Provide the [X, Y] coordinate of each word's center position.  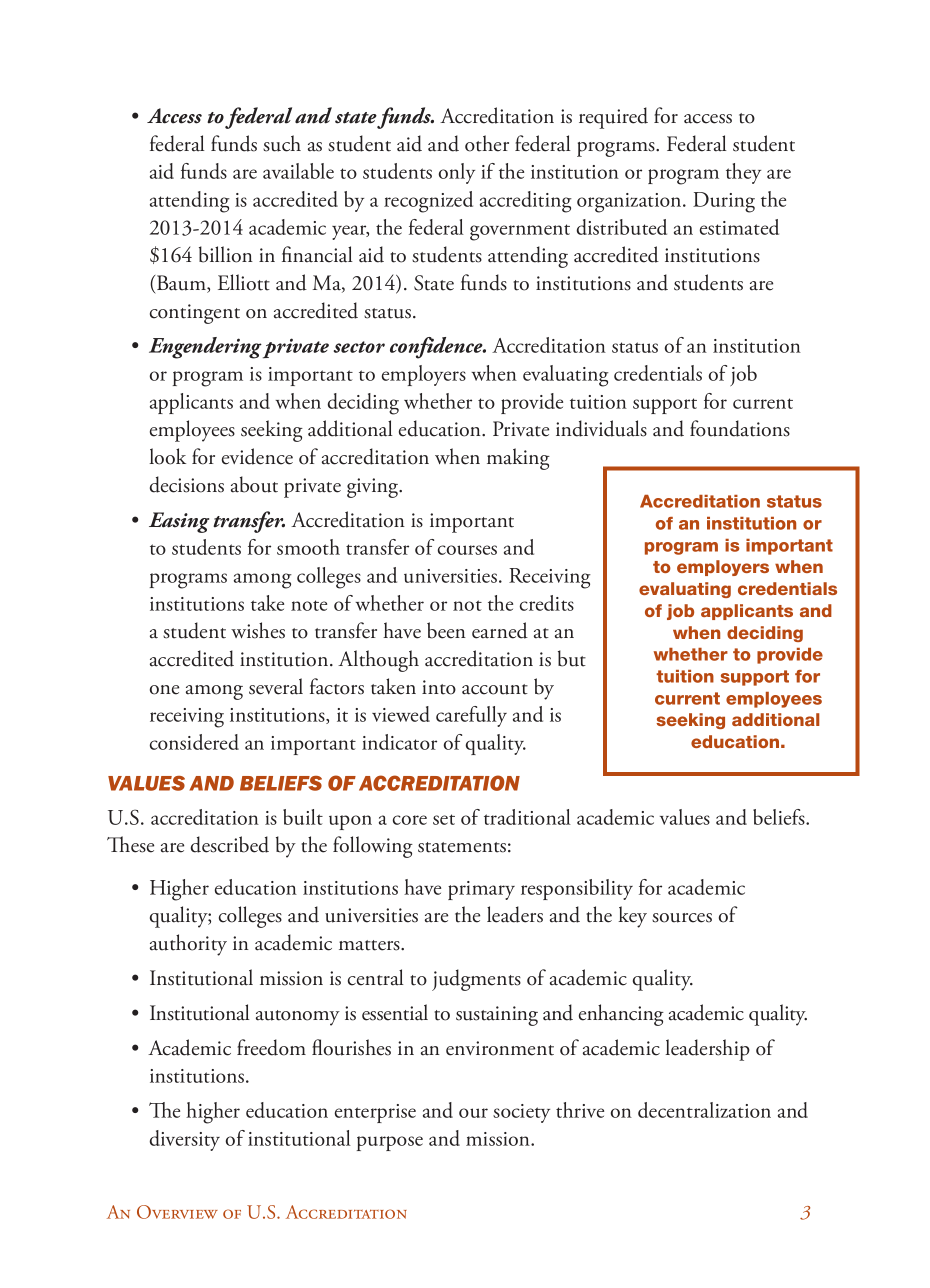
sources [682, 918]
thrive [580, 1110]
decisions [187, 484]
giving [374, 488]
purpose [390, 1143]
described [230, 844]
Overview [177, 1212]
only [457, 173]
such [282, 143]
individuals [601, 428]
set [444, 819]
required [613, 118]
